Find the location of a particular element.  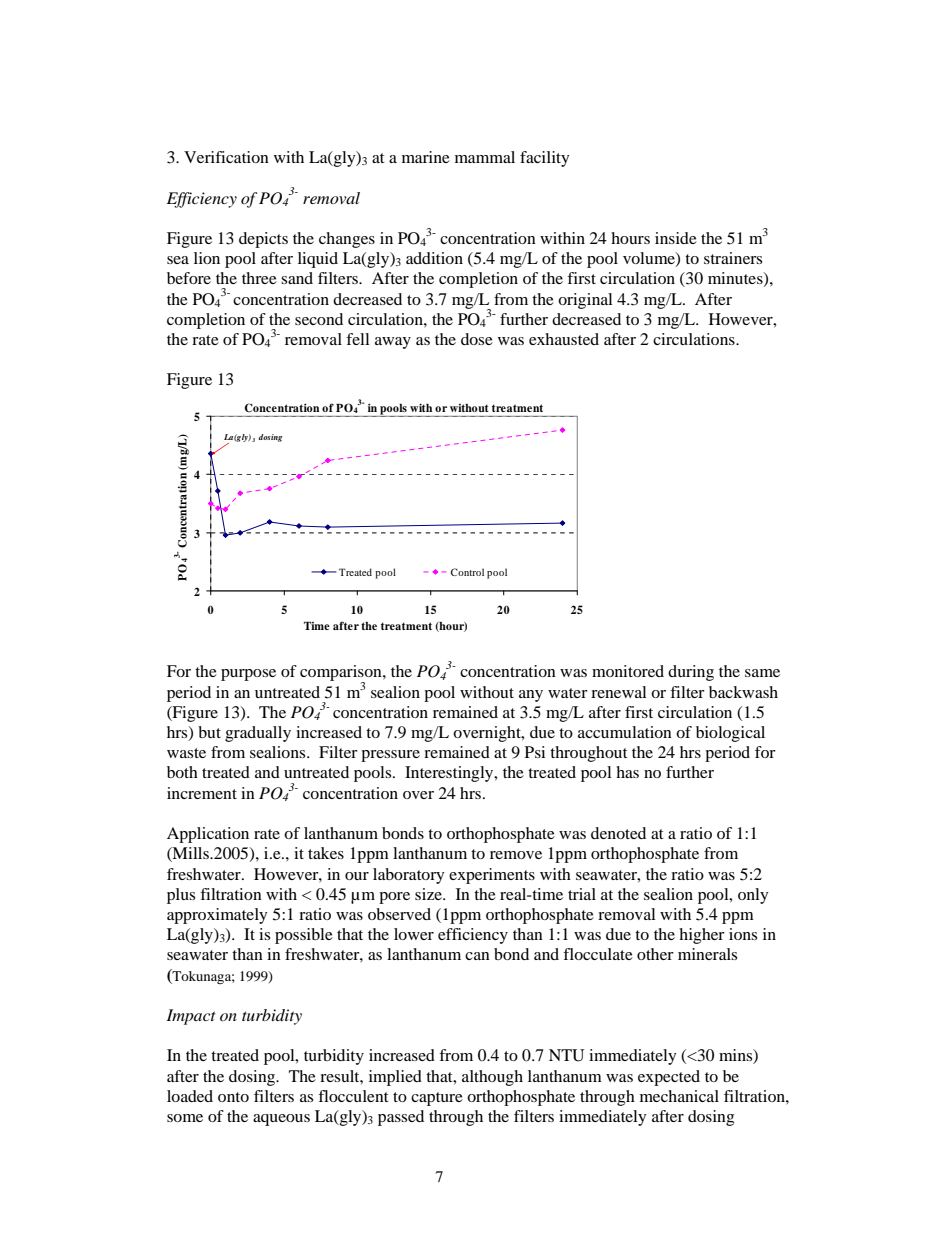

purpose is located at coordinates (248, 675).
